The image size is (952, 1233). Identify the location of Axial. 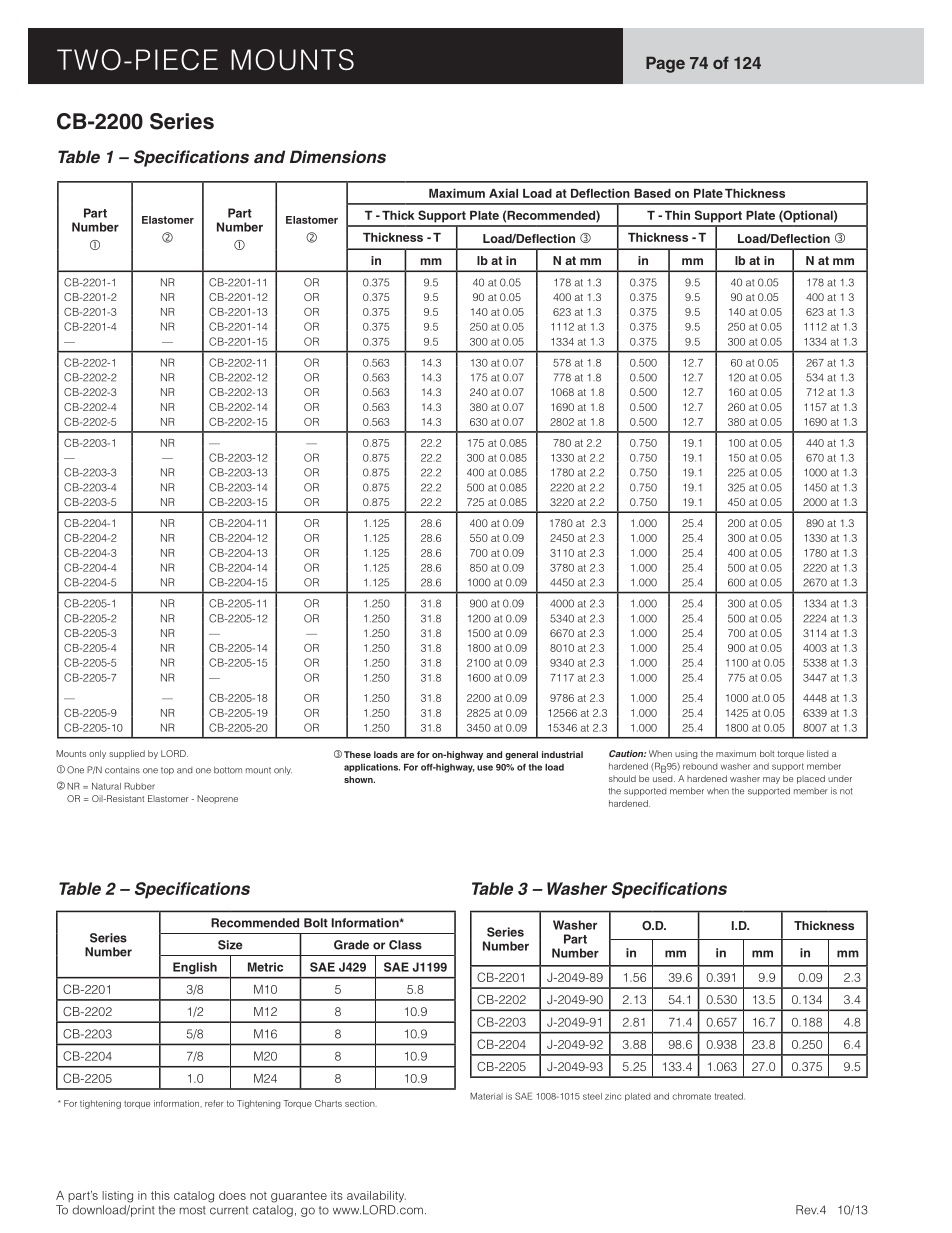
(503, 193).
